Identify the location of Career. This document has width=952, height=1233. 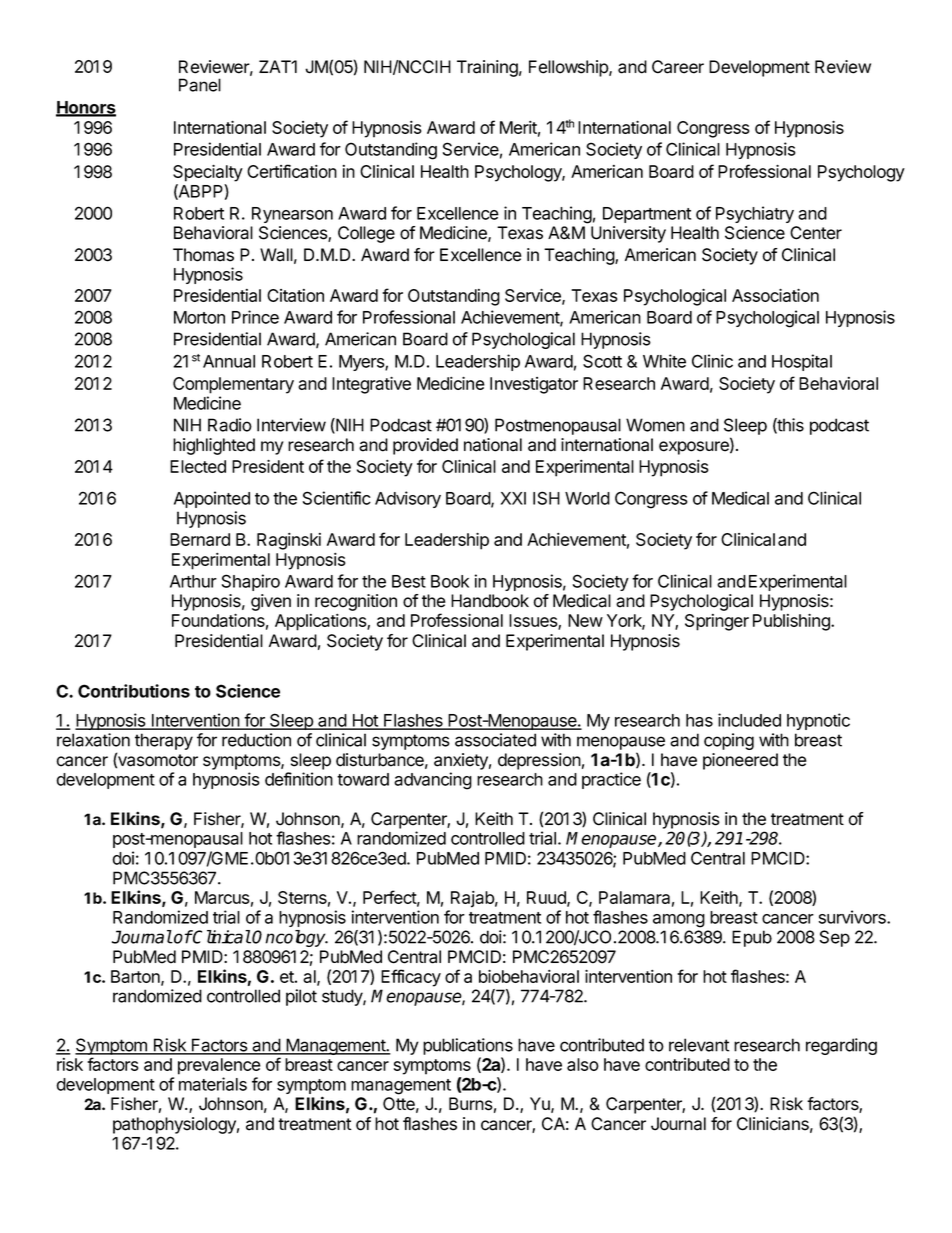
(678, 67).
